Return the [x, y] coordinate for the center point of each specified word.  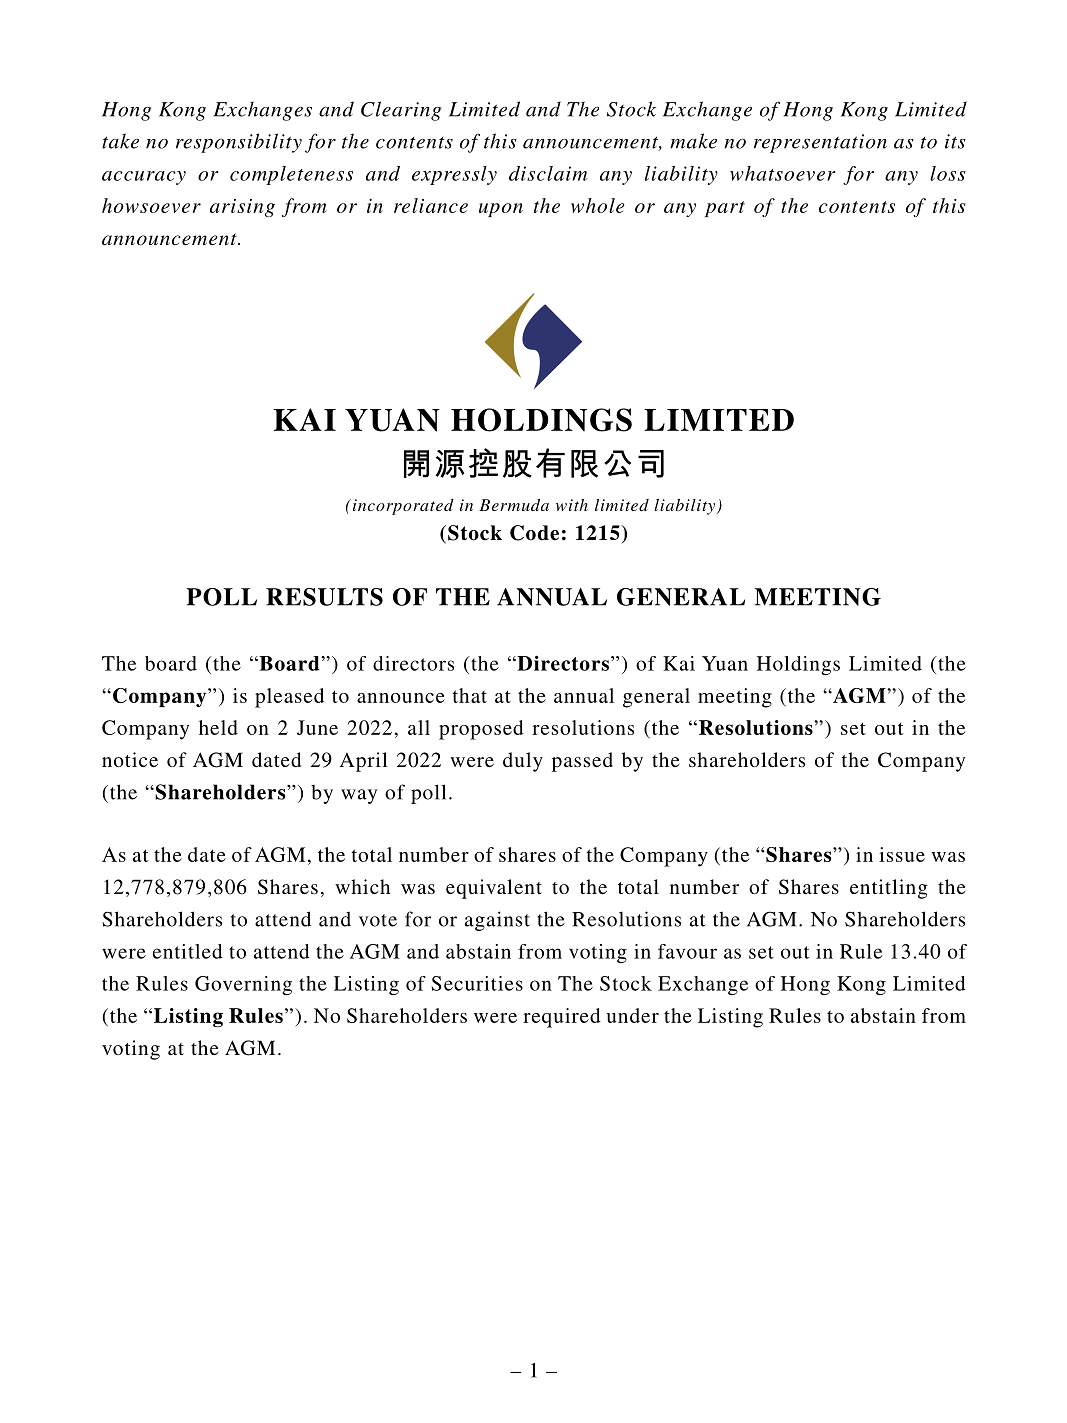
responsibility [239, 143]
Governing [243, 985]
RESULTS [324, 597]
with [572, 505]
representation [820, 143]
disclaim [548, 173]
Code [534, 533]
